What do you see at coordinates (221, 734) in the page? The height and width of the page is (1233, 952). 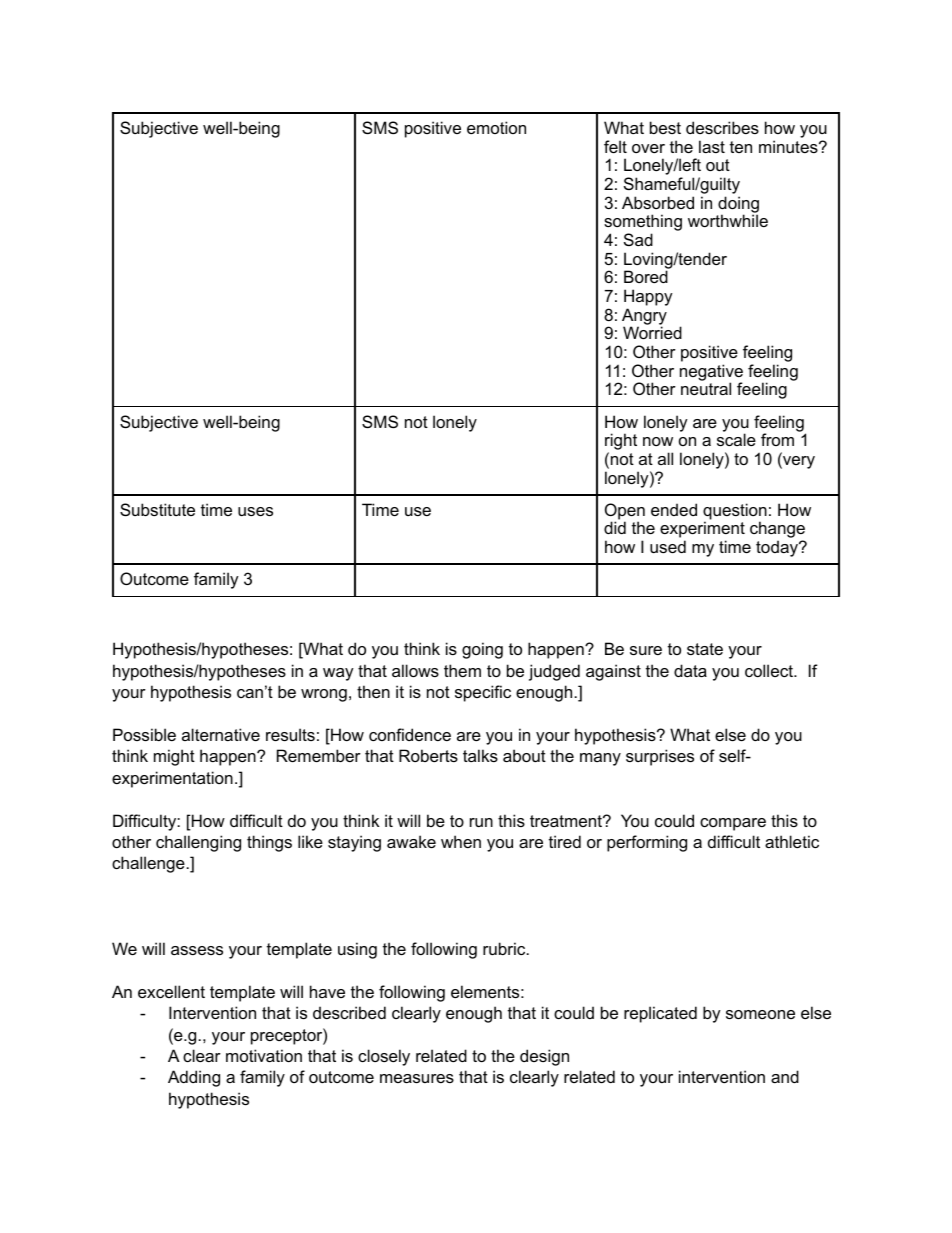 I see `alternative` at bounding box center [221, 734].
